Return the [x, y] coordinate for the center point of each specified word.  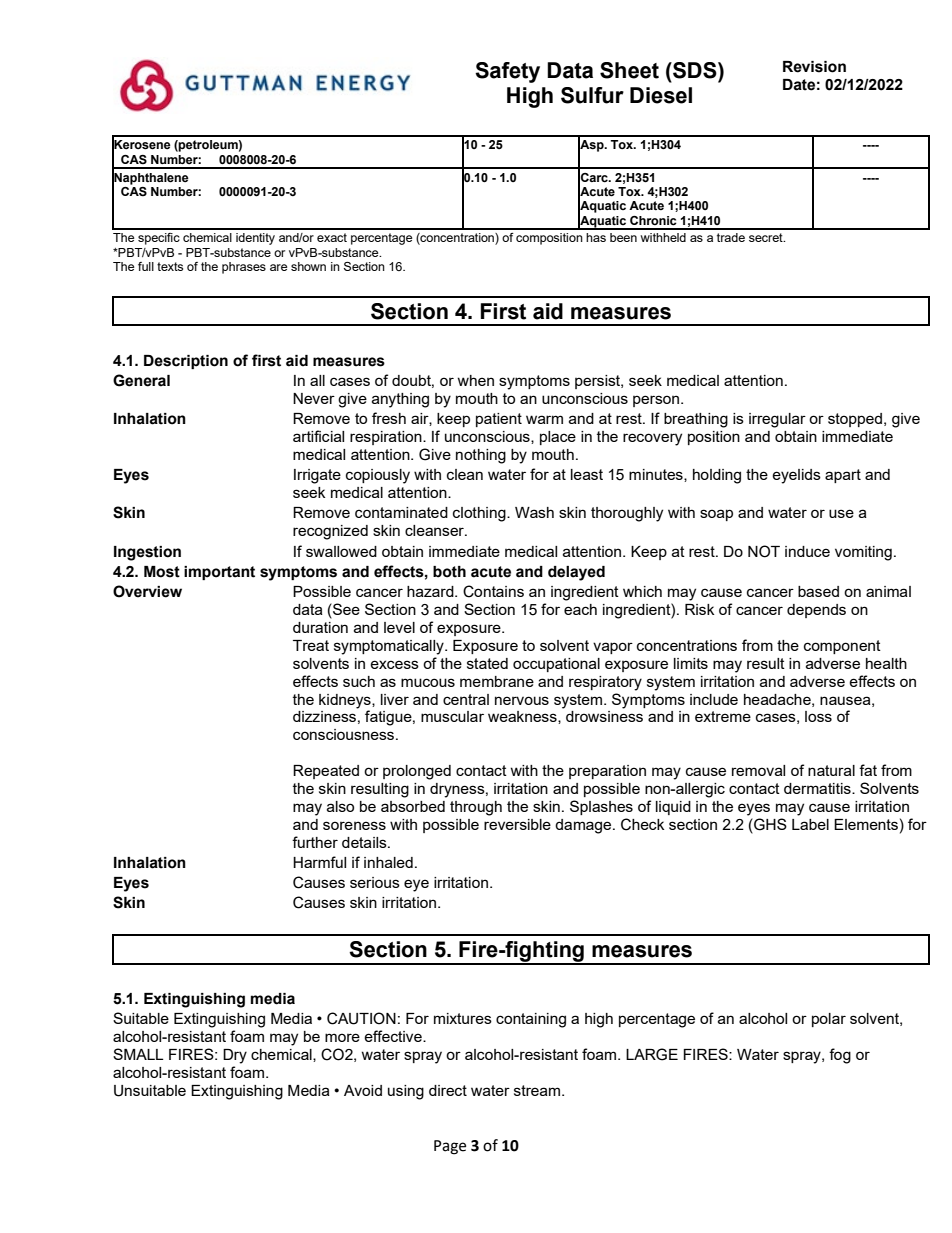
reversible [517, 824]
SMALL [138, 1054]
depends [816, 611]
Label [810, 824]
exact [332, 237]
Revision [814, 67]
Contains [493, 591]
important [219, 573]
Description [186, 362]
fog [840, 1056]
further [315, 842]
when [475, 380]
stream [538, 1090]
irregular [777, 420]
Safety [507, 72]
